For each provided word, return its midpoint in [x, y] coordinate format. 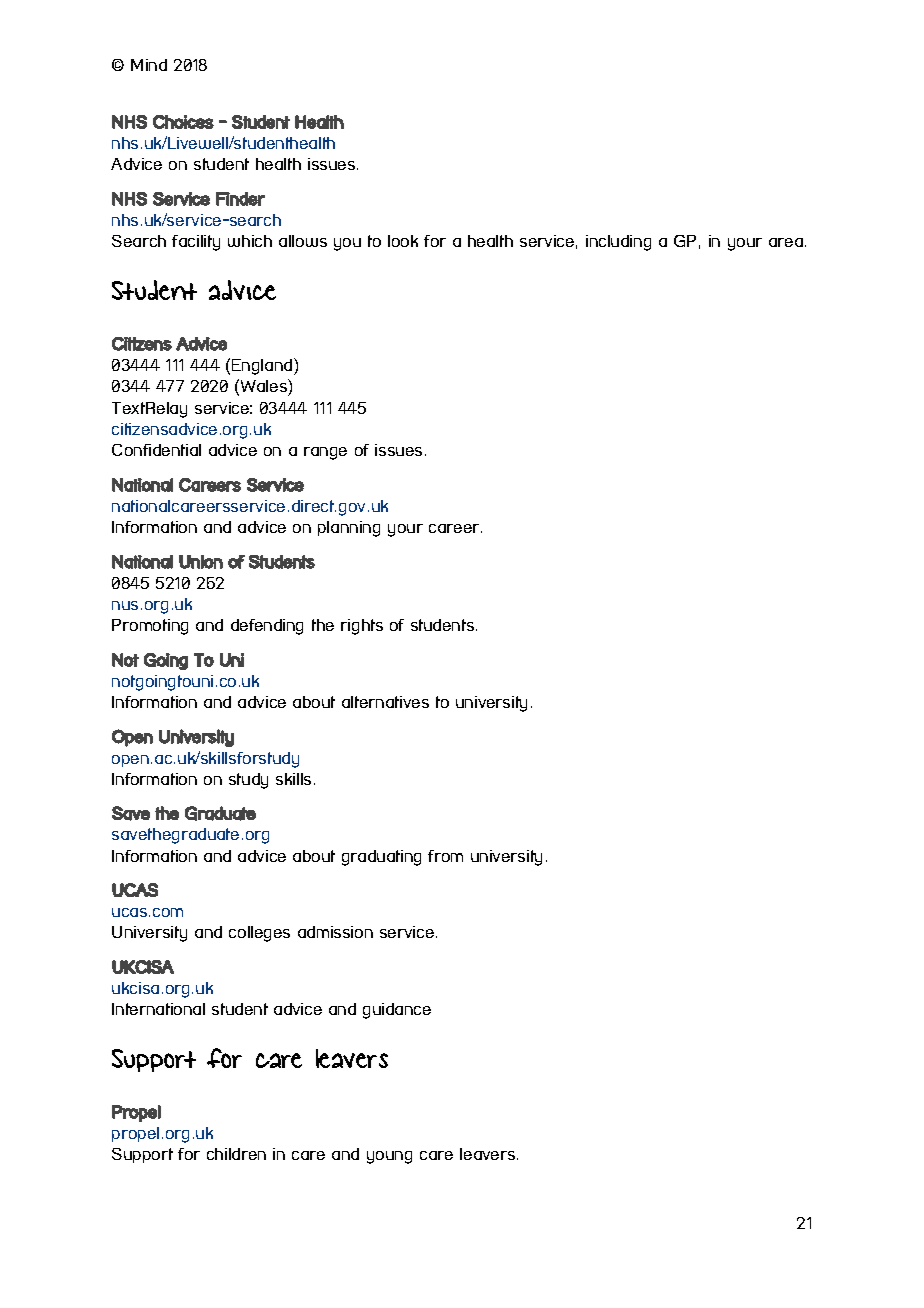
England [263, 366]
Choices [183, 122]
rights [362, 627]
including [618, 243]
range [325, 453]
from [445, 856]
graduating [381, 858]
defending [267, 627]
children [236, 1154]
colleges [259, 934]
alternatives [385, 702]
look [403, 241]
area [786, 242]
